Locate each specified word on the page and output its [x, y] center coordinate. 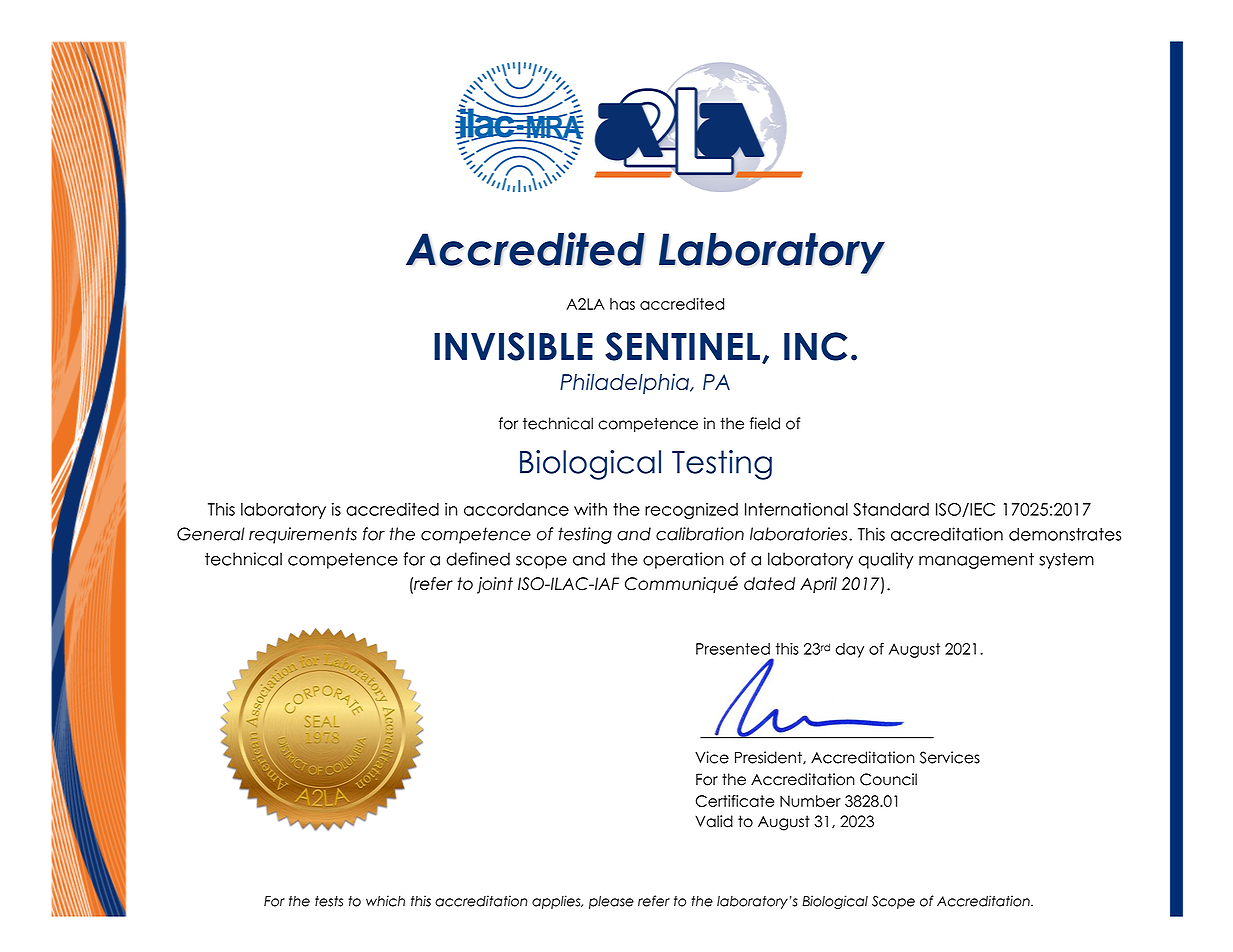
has [622, 304]
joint [495, 585]
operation [683, 560]
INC [815, 346]
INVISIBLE [513, 346]
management [976, 560]
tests [329, 901]
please [611, 902]
